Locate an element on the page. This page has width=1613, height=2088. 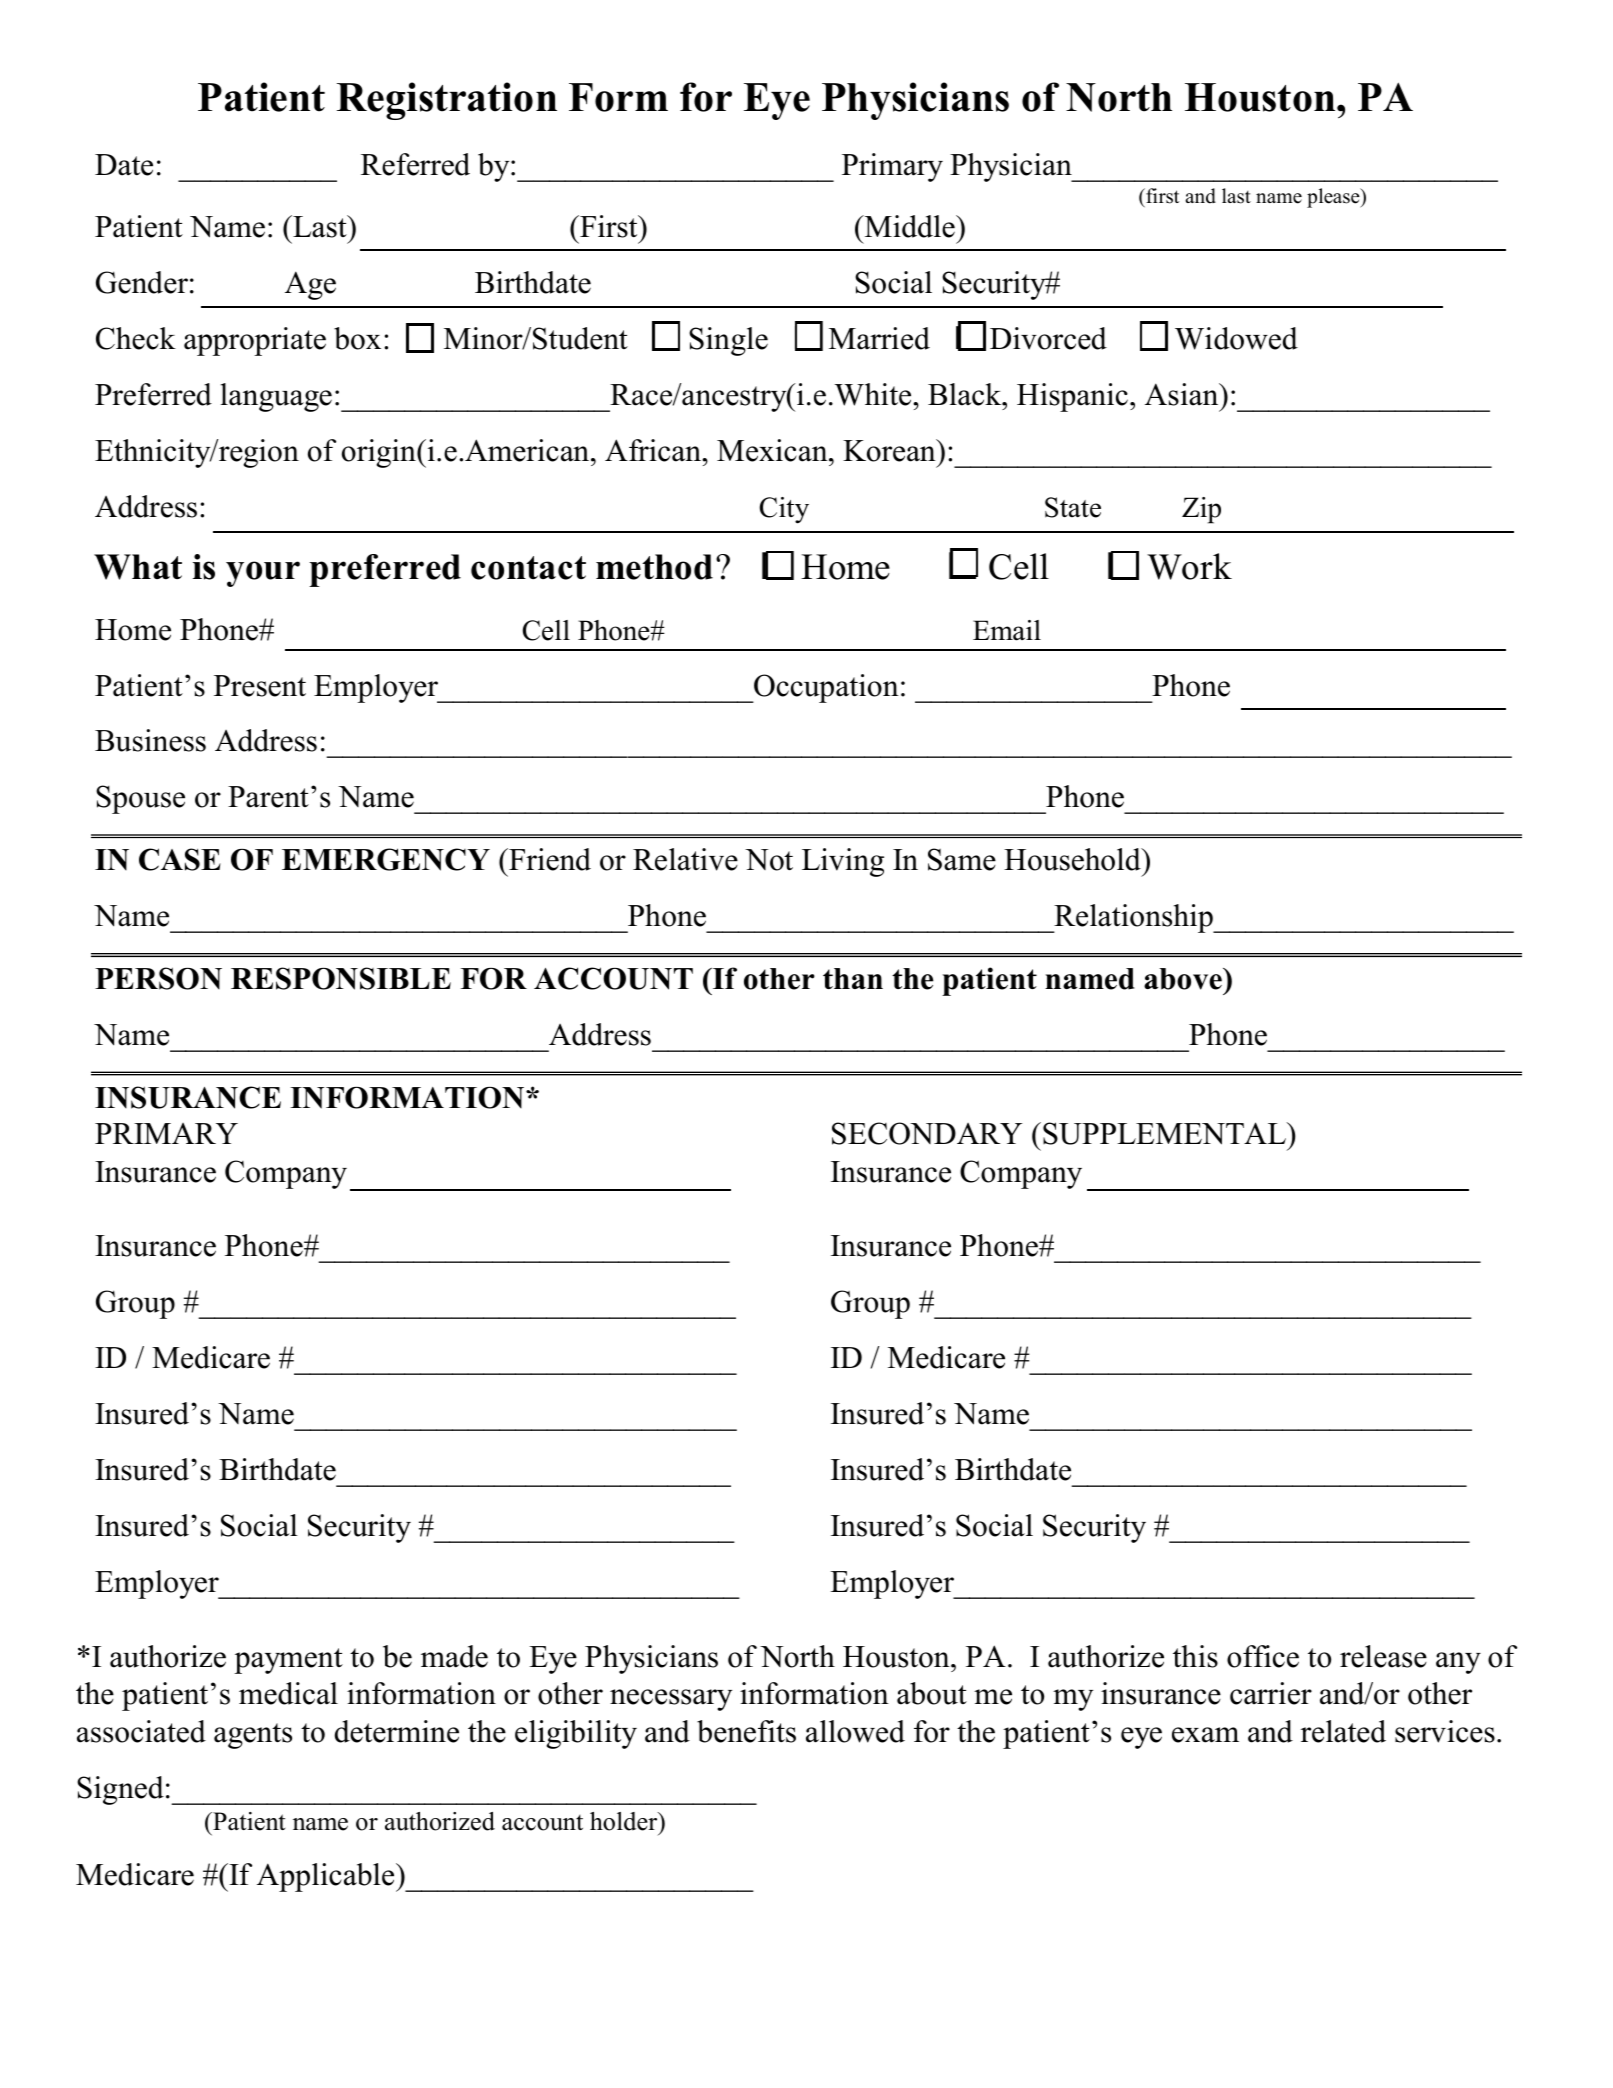
method is located at coordinates (654, 567).
